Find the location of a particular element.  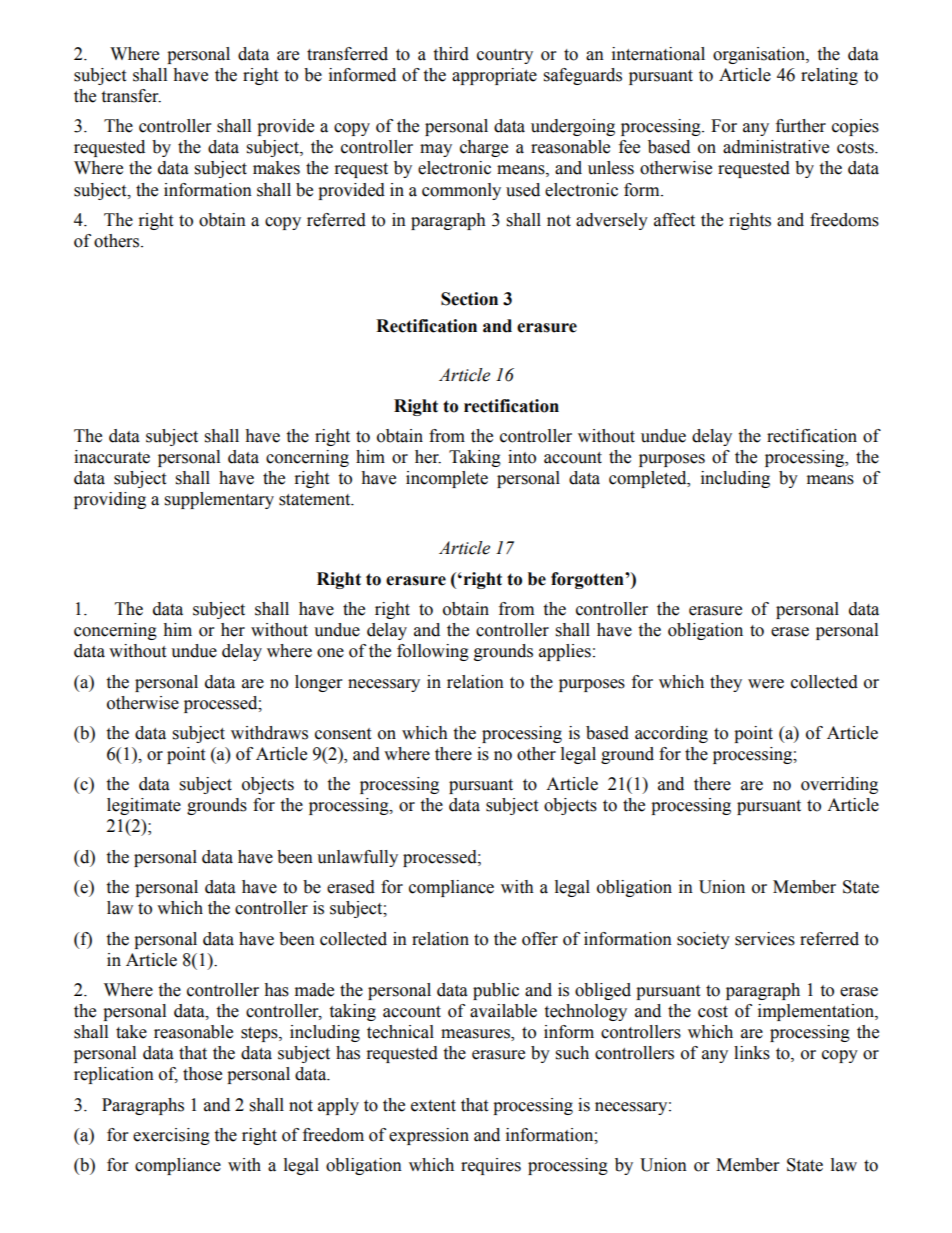

exercising is located at coordinates (171, 1136).
